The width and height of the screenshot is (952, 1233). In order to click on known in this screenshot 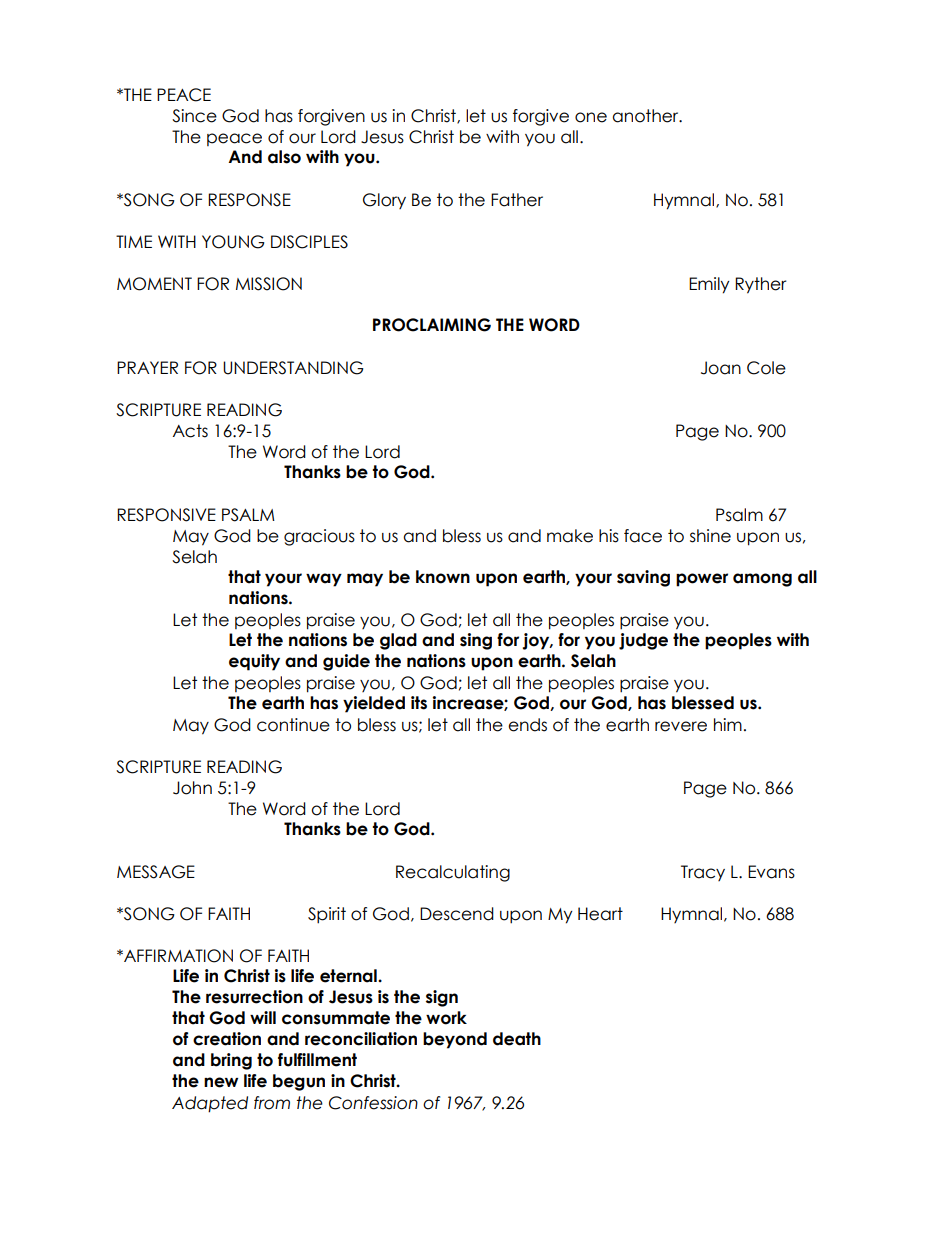, I will do `click(443, 577)`.
